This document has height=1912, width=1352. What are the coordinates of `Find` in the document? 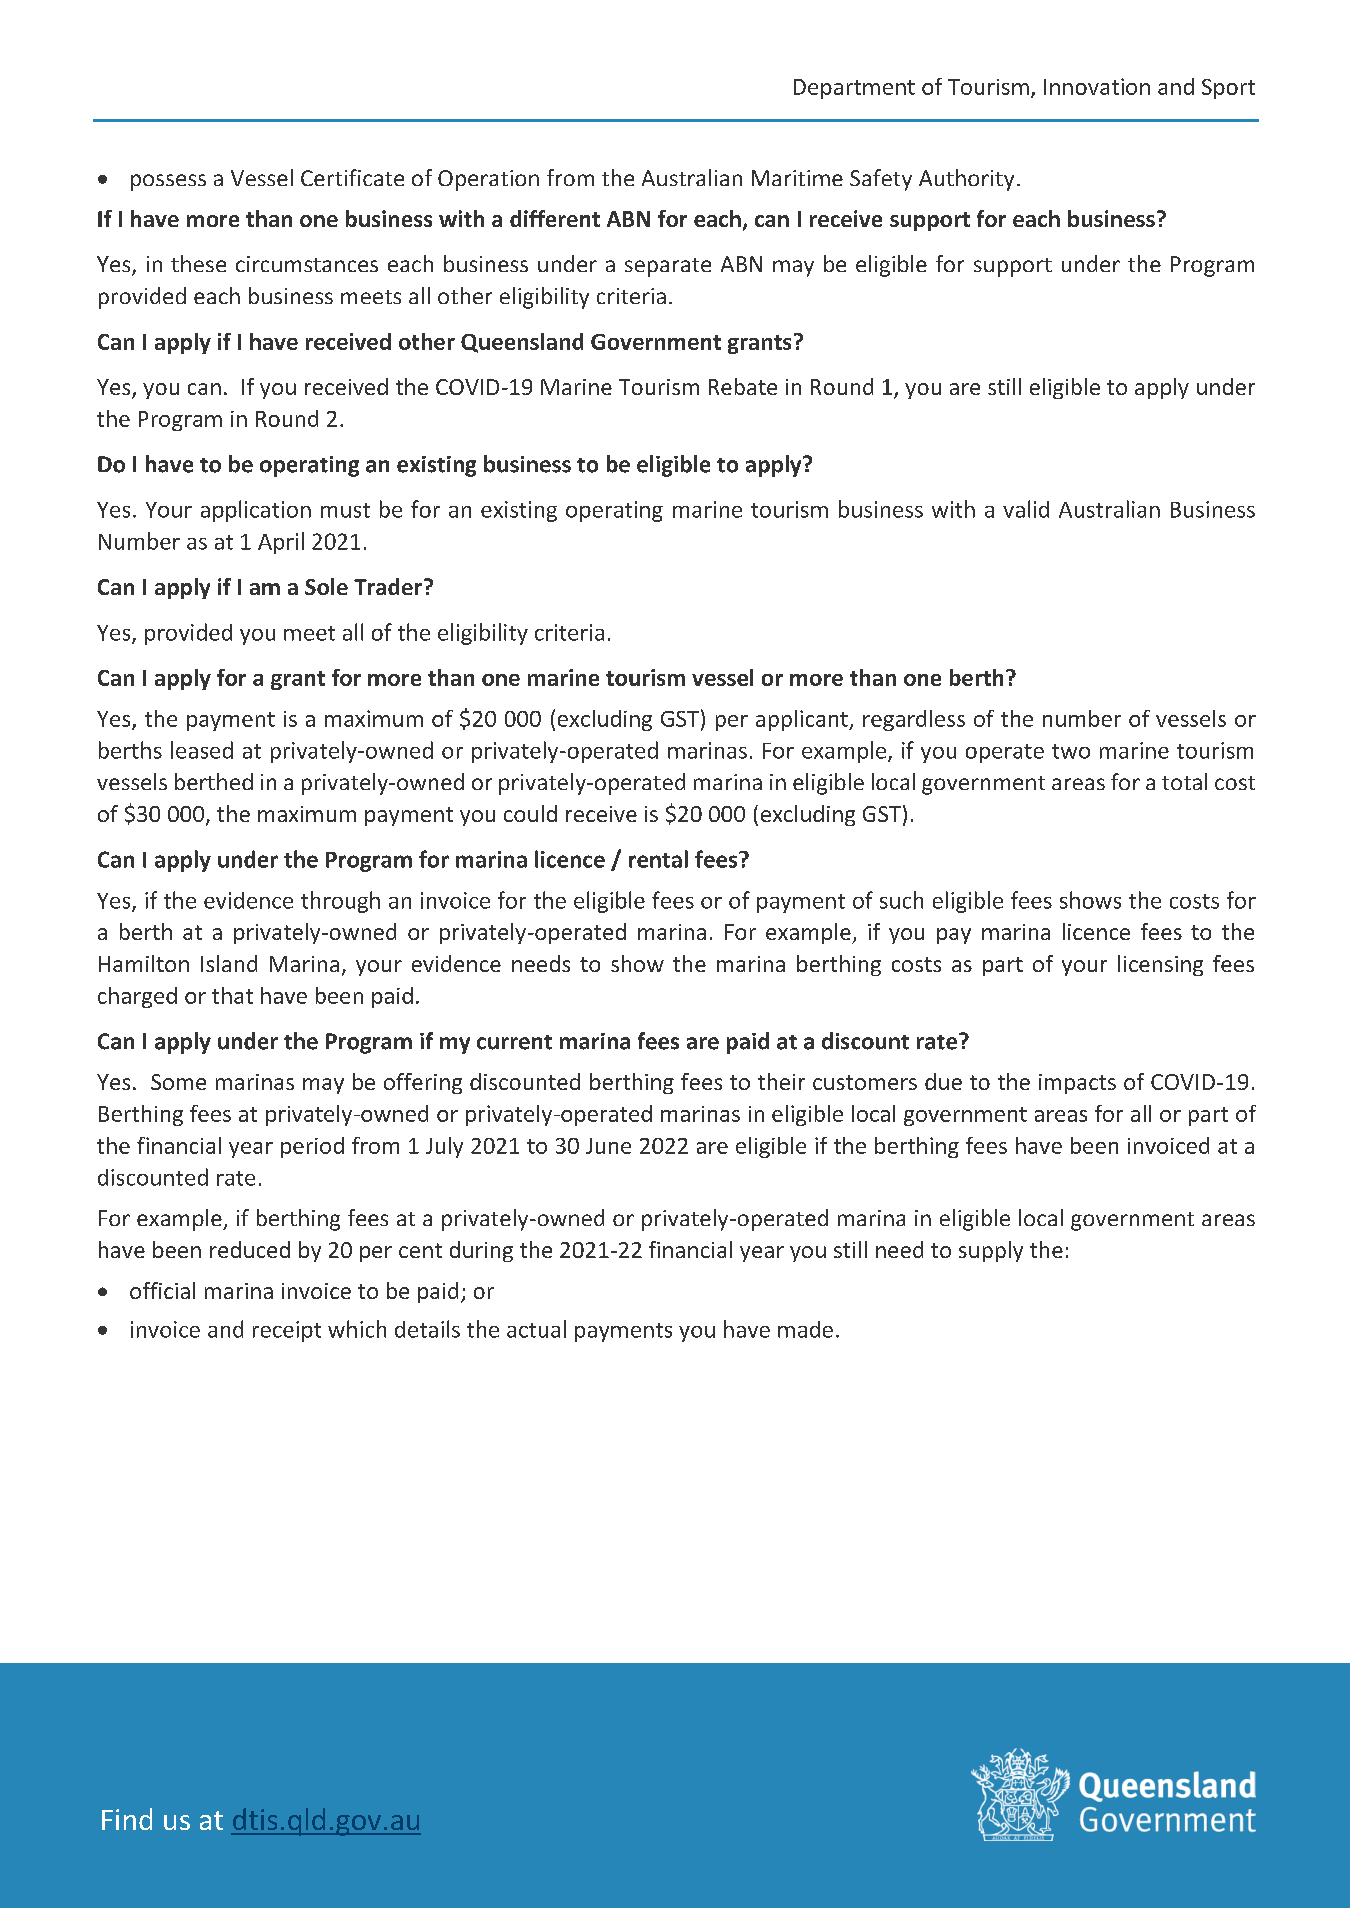 It's located at (127, 1819).
